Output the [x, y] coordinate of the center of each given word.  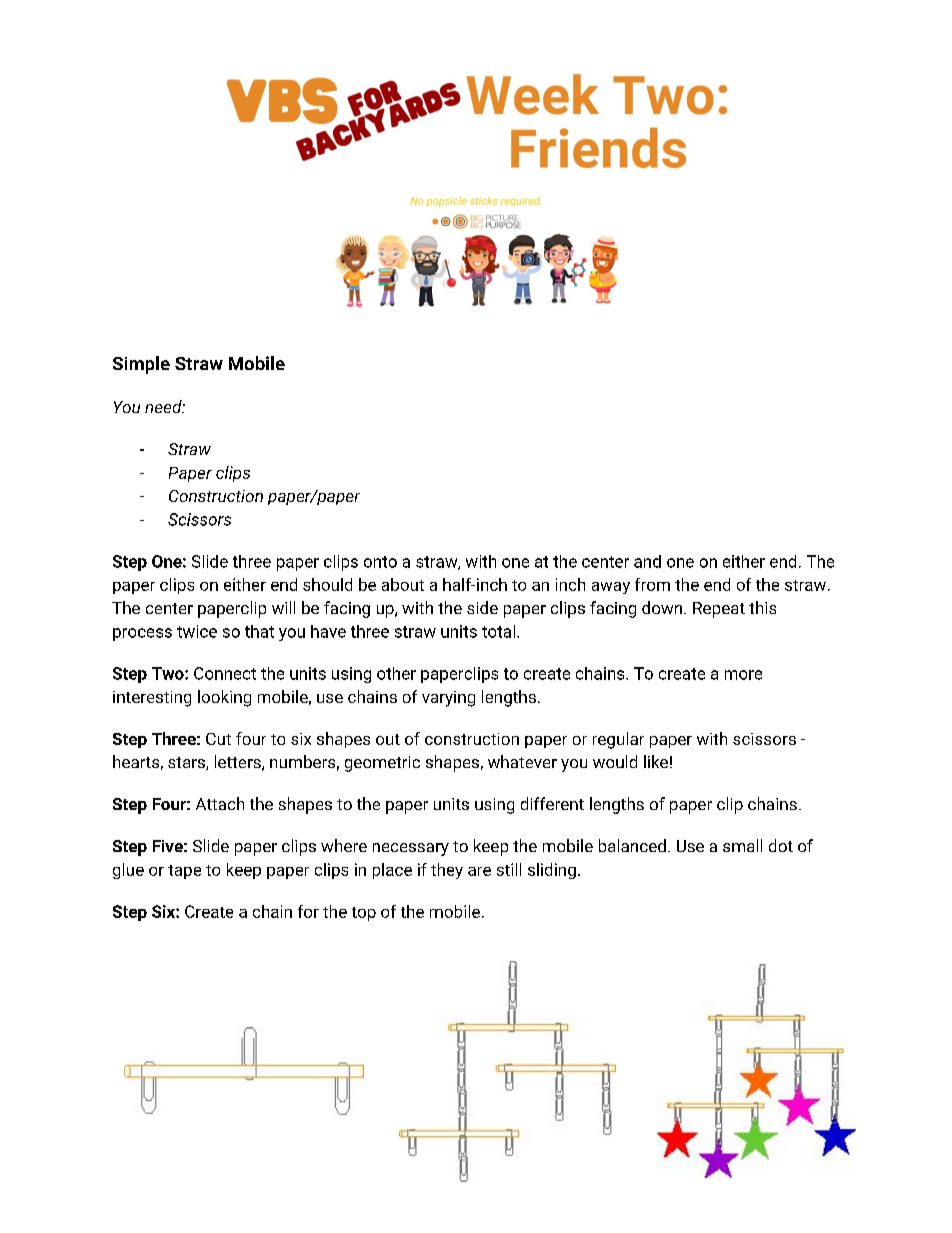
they [447, 871]
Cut [218, 739]
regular [618, 740]
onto [380, 562]
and [647, 561]
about [403, 584]
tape [184, 872]
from [652, 584]
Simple [141, 365]
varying [448, 699]
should [327, 584]
